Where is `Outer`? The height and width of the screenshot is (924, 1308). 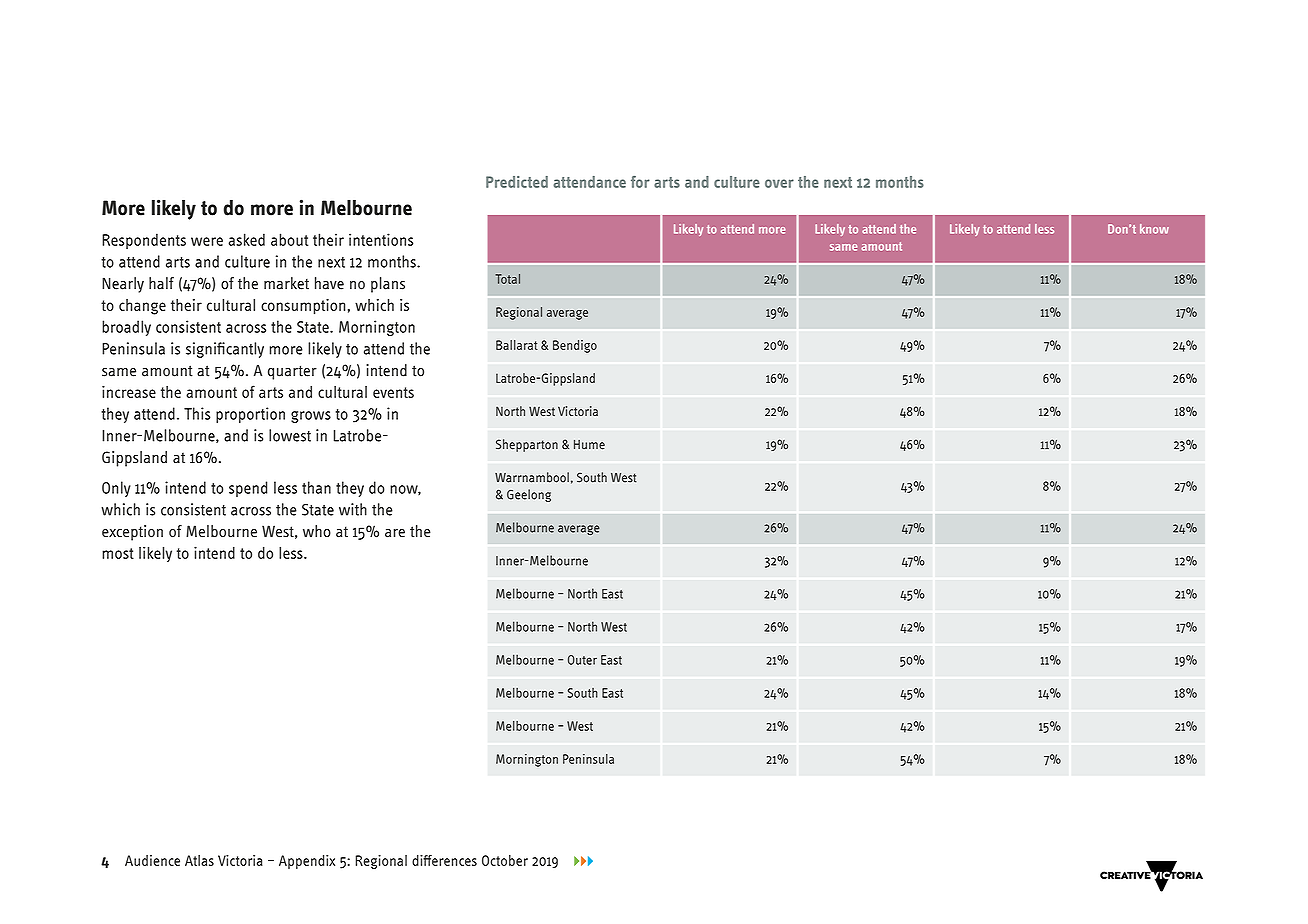
Outer is located at coordinates (582, 660).
